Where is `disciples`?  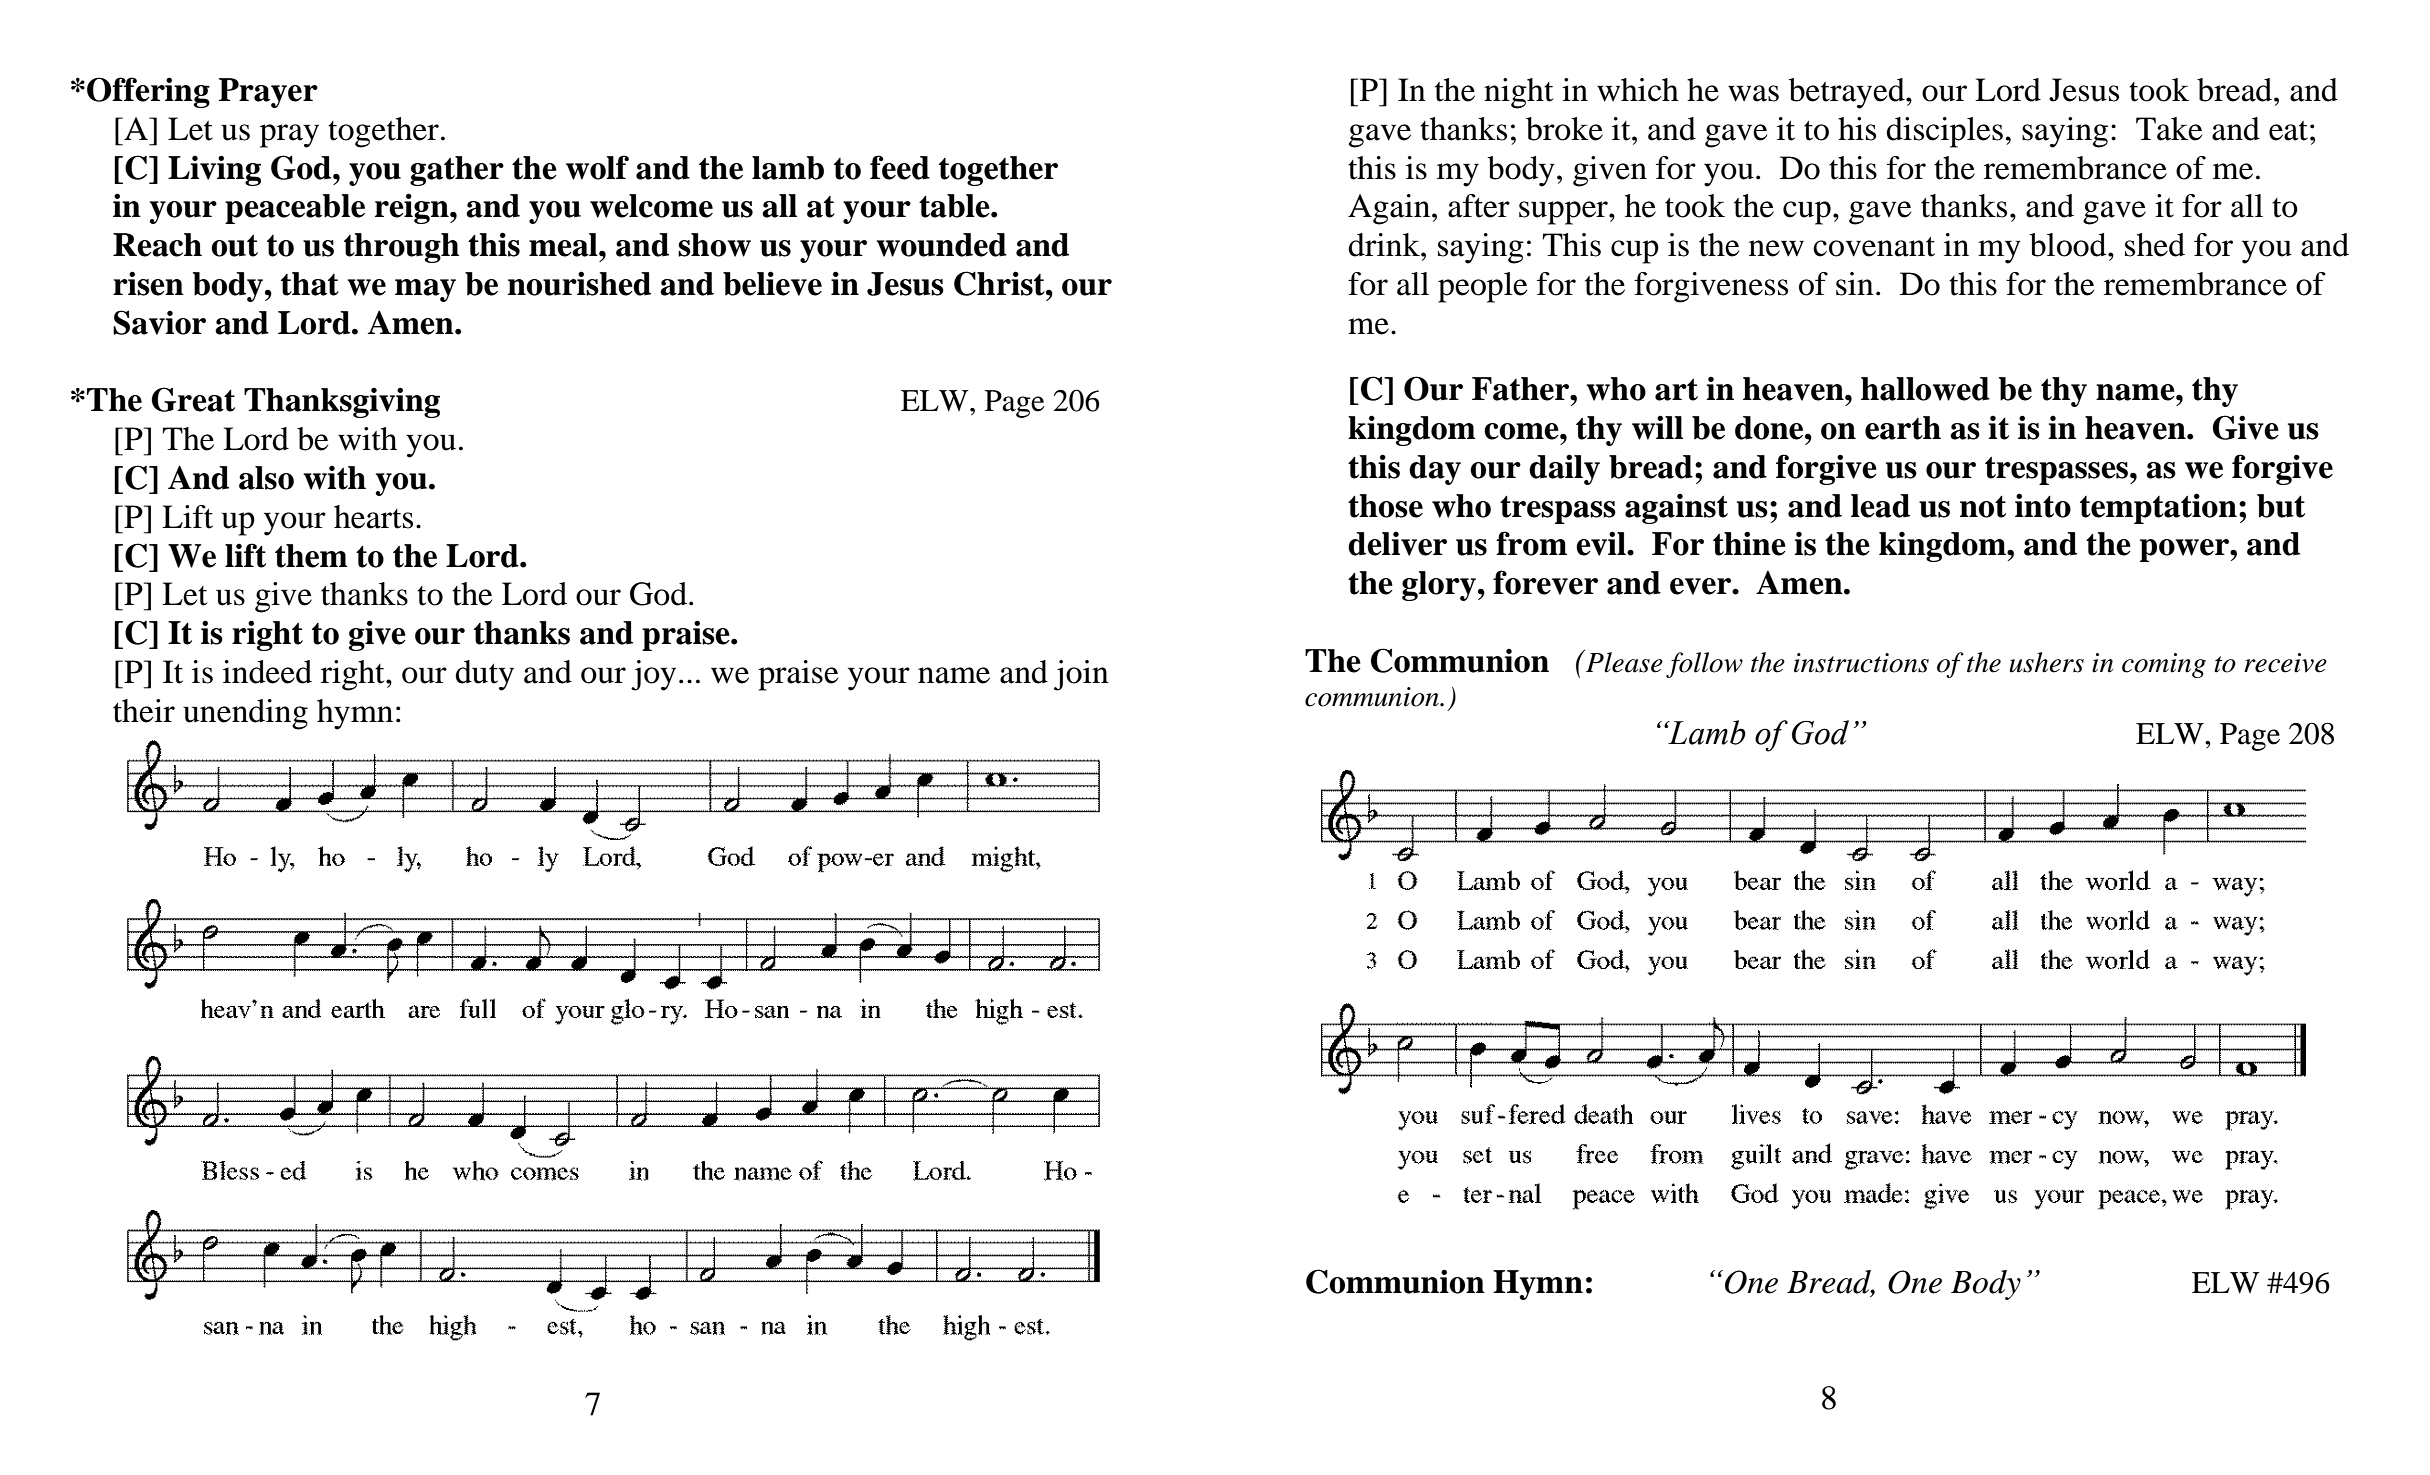 disciples is located at coordinates (1945, 132).
